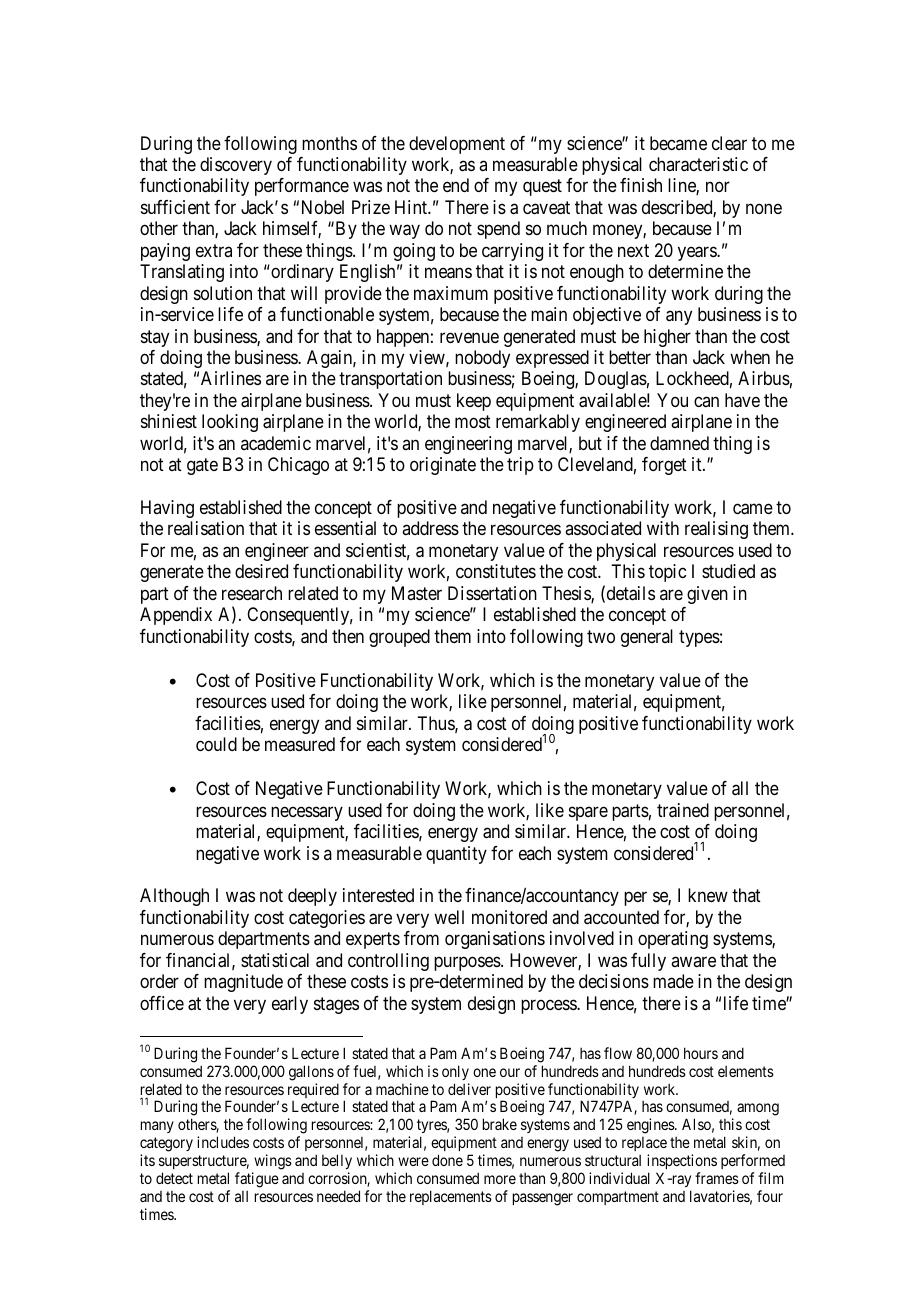 This screenshot has width=924, height=1308. I want to click on done, so click(447, 1160).
